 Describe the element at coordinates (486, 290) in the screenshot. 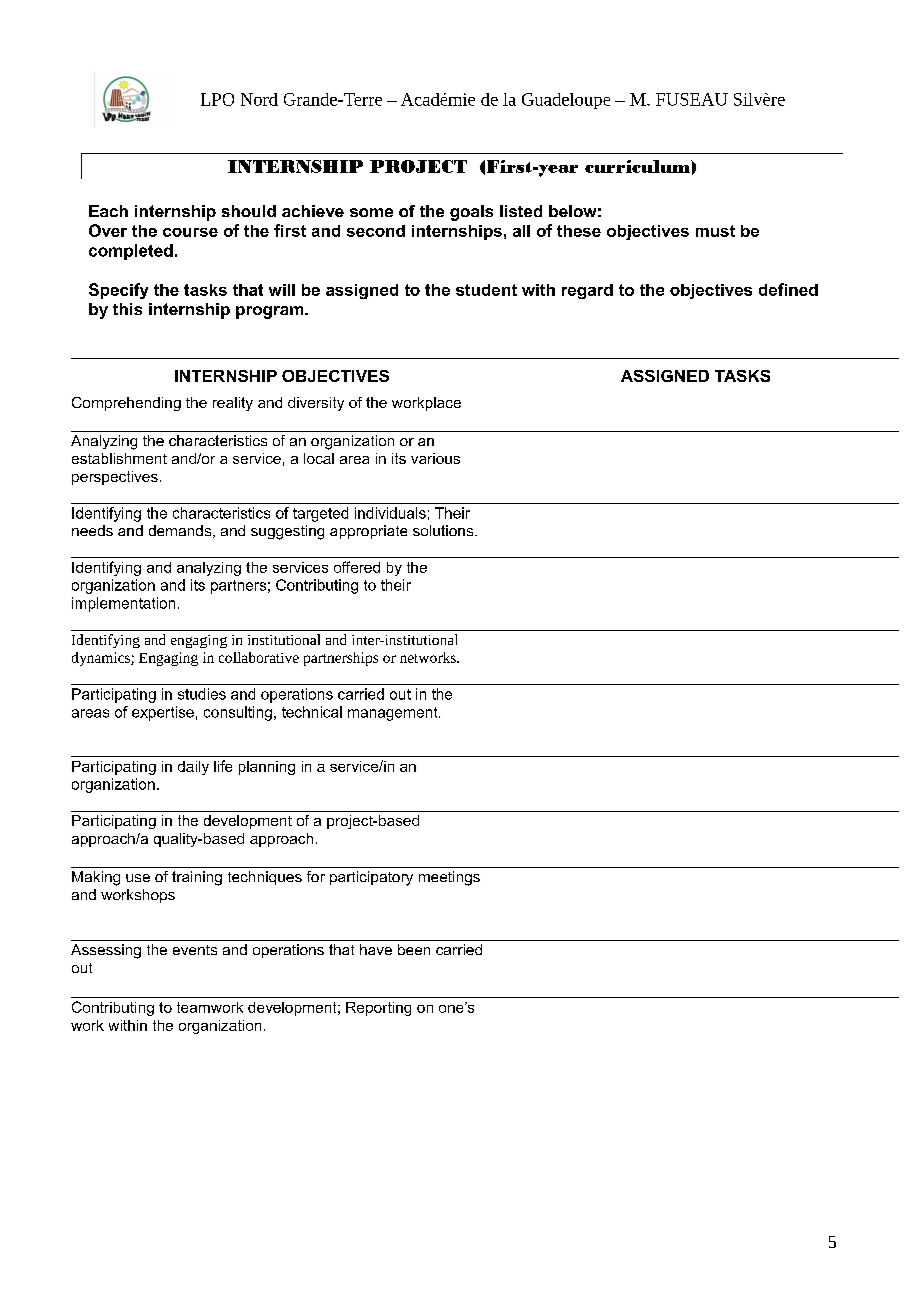

I see `student` at that location.
